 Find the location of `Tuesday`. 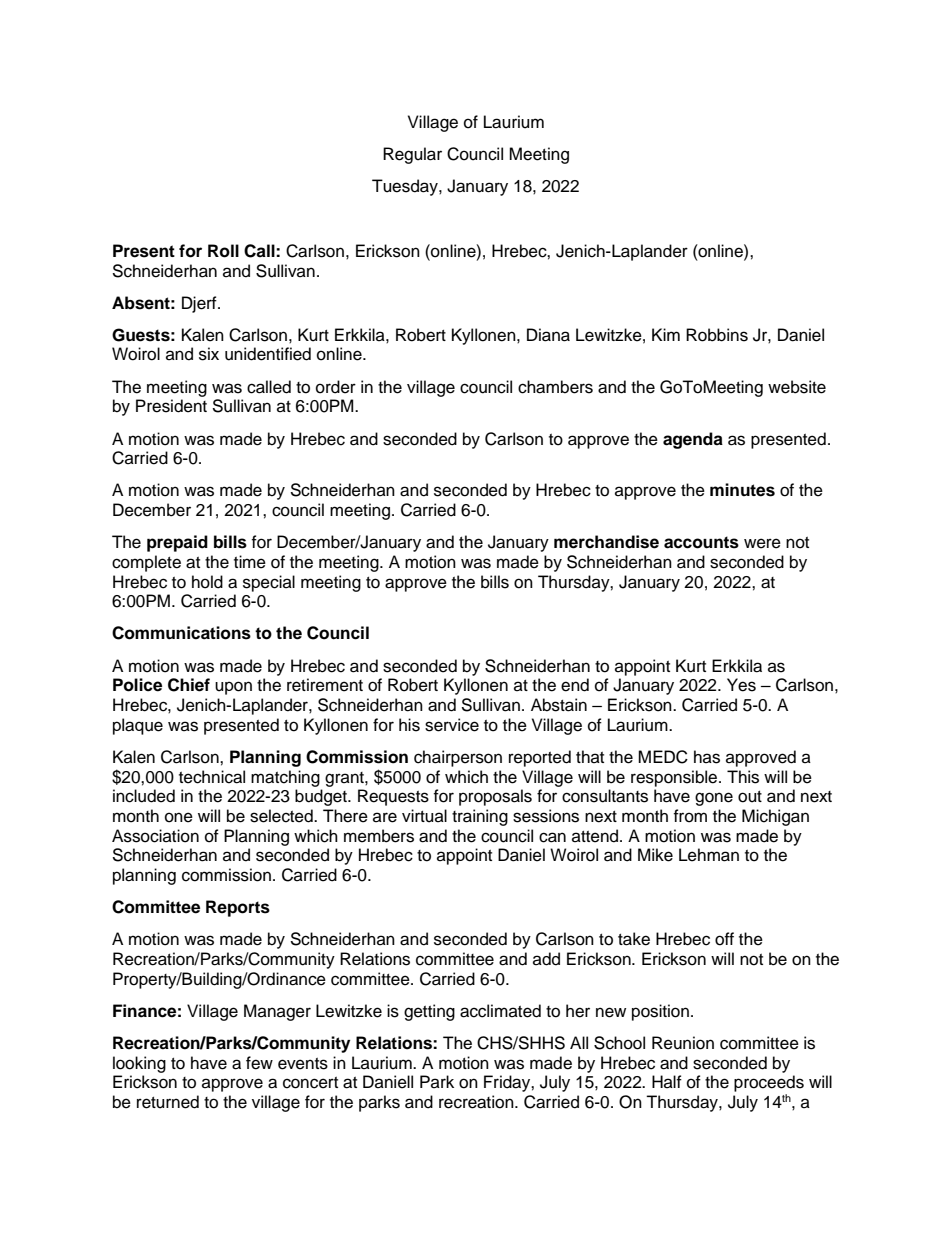

Tuesday is located at coordinates (406, 187).
